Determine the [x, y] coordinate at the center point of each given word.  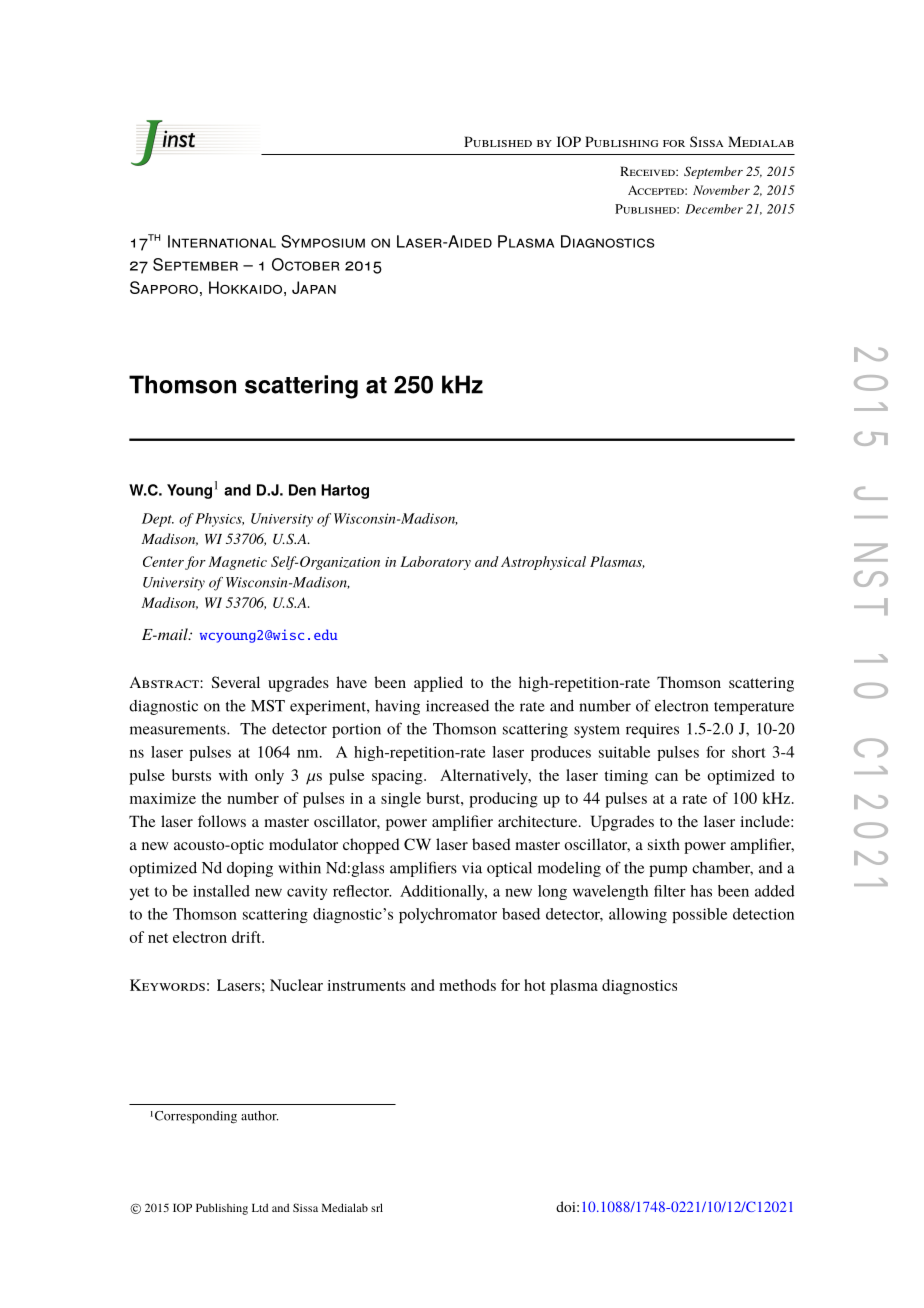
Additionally [443, 892]
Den [302, 490]
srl [377, 1207]
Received [648, 171]
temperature [754, 708]
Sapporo [164, 287]
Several [236, 682]
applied [438, 684]
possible [699, 915]
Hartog [345, 491]
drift [247, 937]
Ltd [260, 1207]
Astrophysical [543, 563]
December [714, 209]
